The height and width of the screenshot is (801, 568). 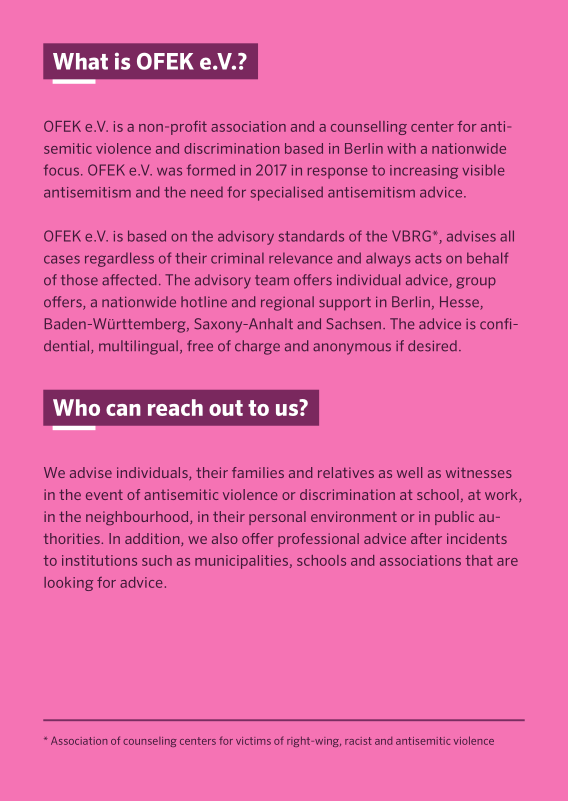 What do you see at coordinates (479, 560) in the screenshot?
I see `that` at bounding box center [479, 560].
